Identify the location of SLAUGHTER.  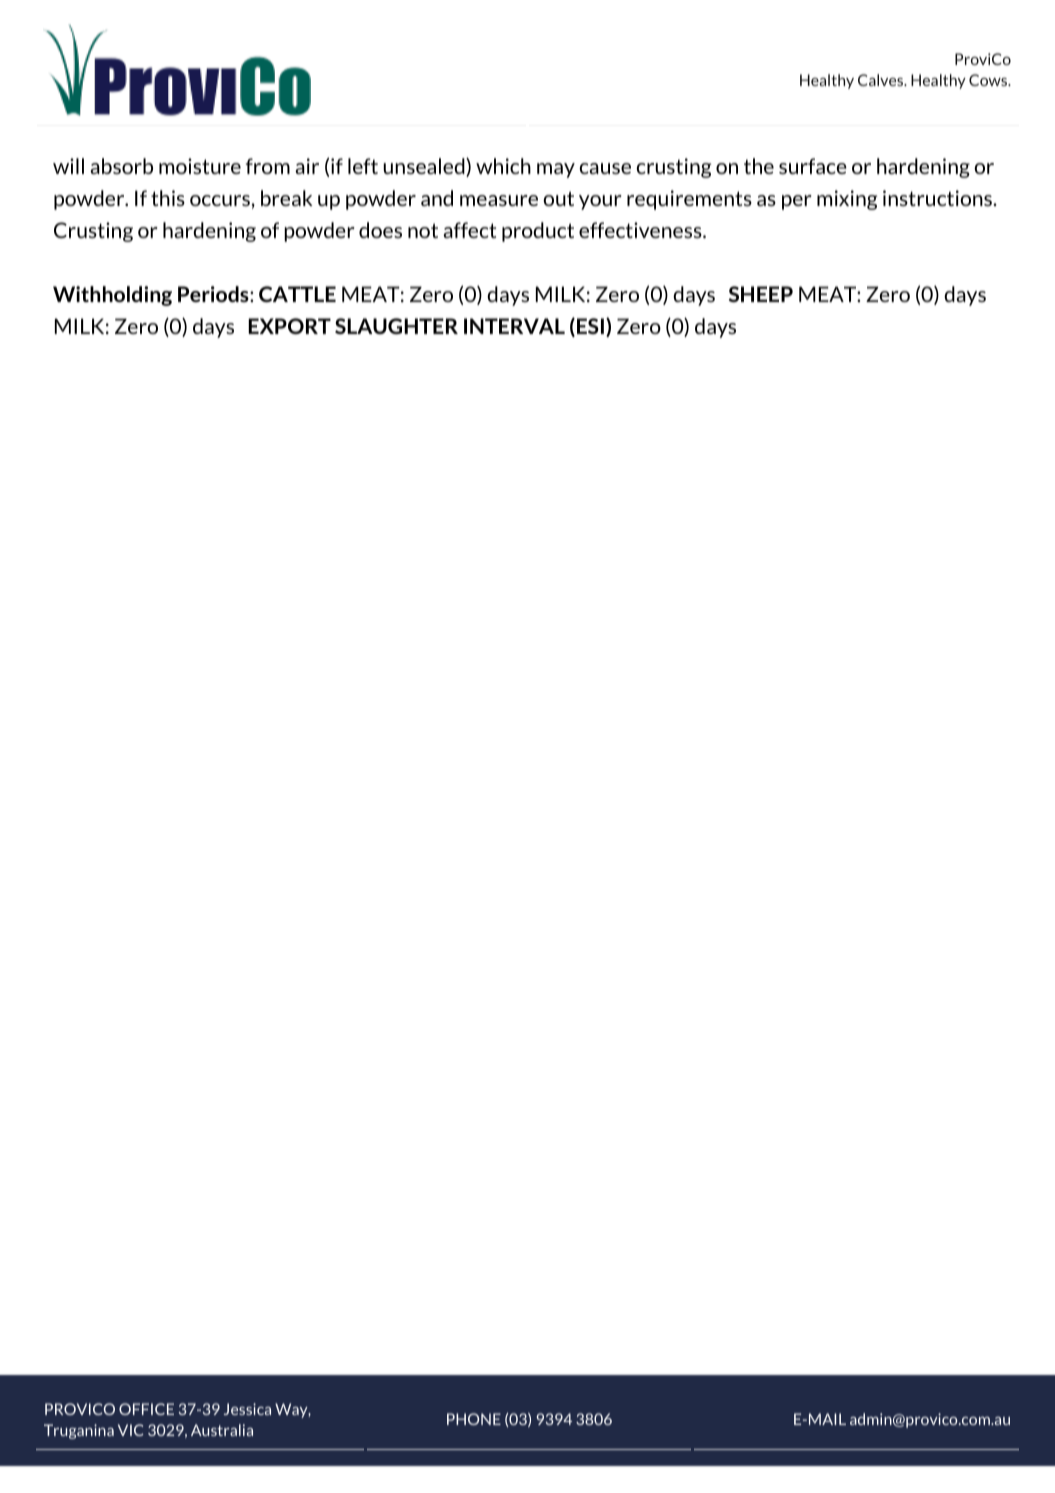
(396, 326).
